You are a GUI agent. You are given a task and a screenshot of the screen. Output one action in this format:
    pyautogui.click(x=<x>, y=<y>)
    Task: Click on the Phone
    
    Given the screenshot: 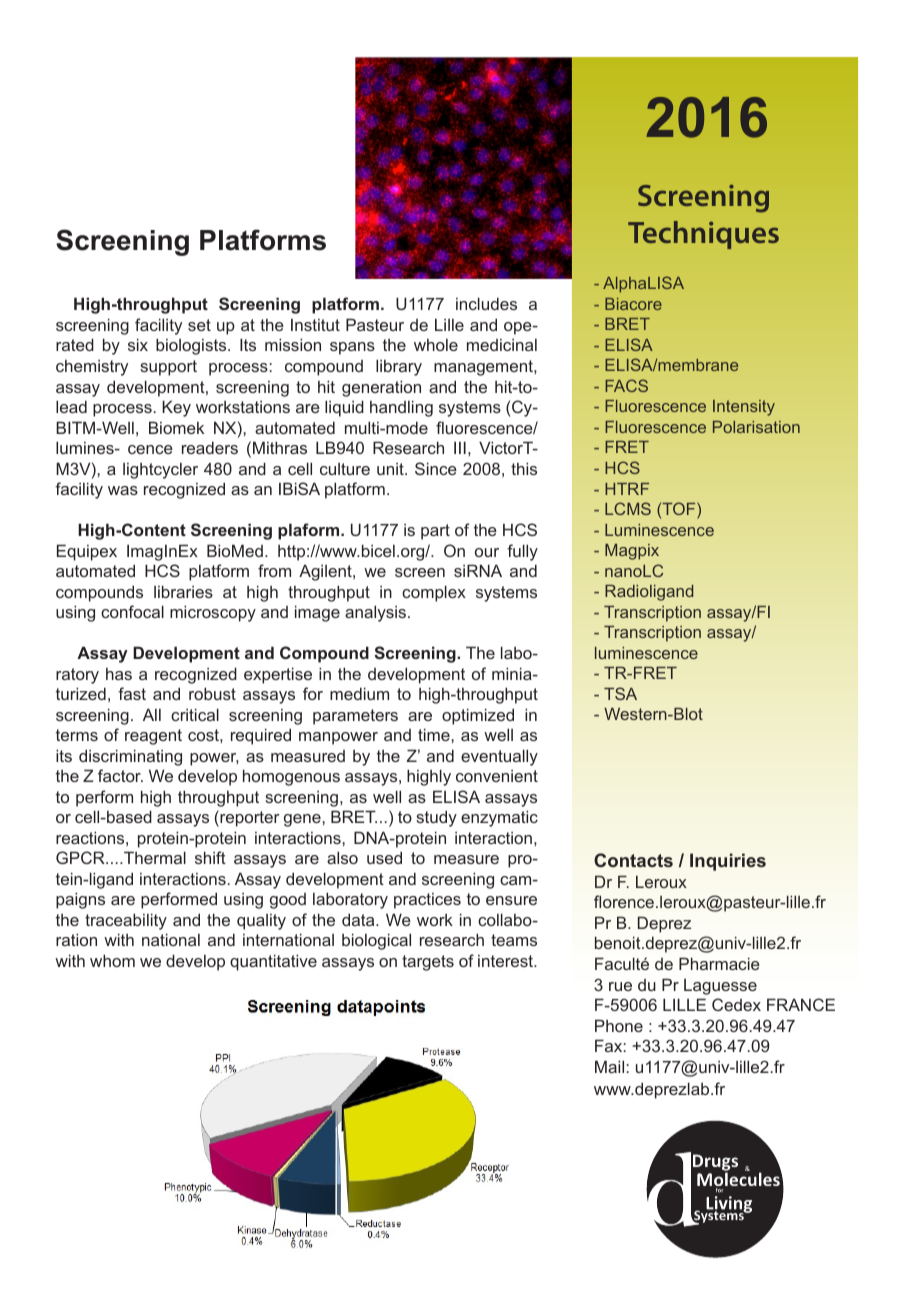 What is the action you would take?
    pyautogui.click(x=619, y=1025)
